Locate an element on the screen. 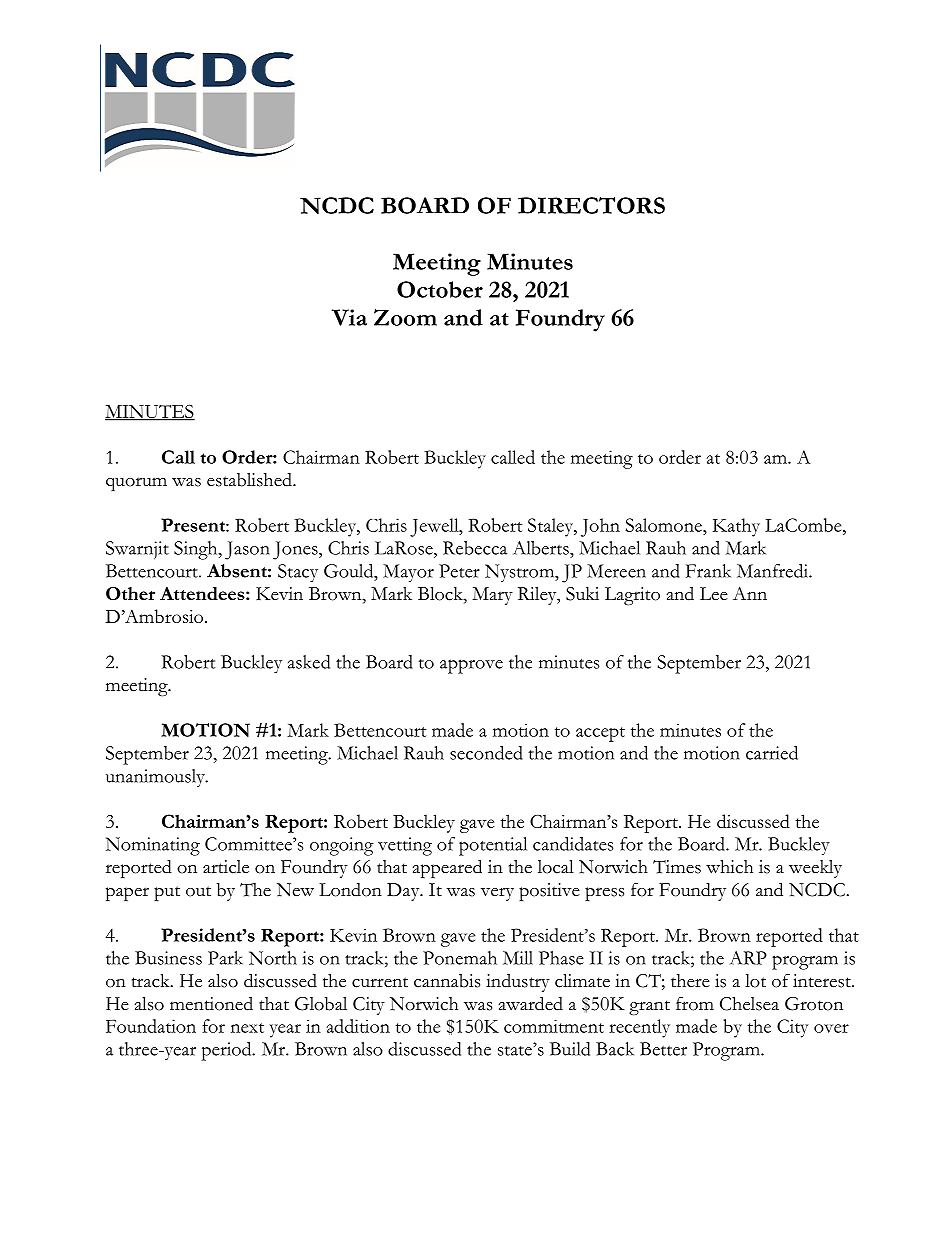 The width and height of the screenshot is (952, 1233). Jewell is located at coordinates (435, 527).
